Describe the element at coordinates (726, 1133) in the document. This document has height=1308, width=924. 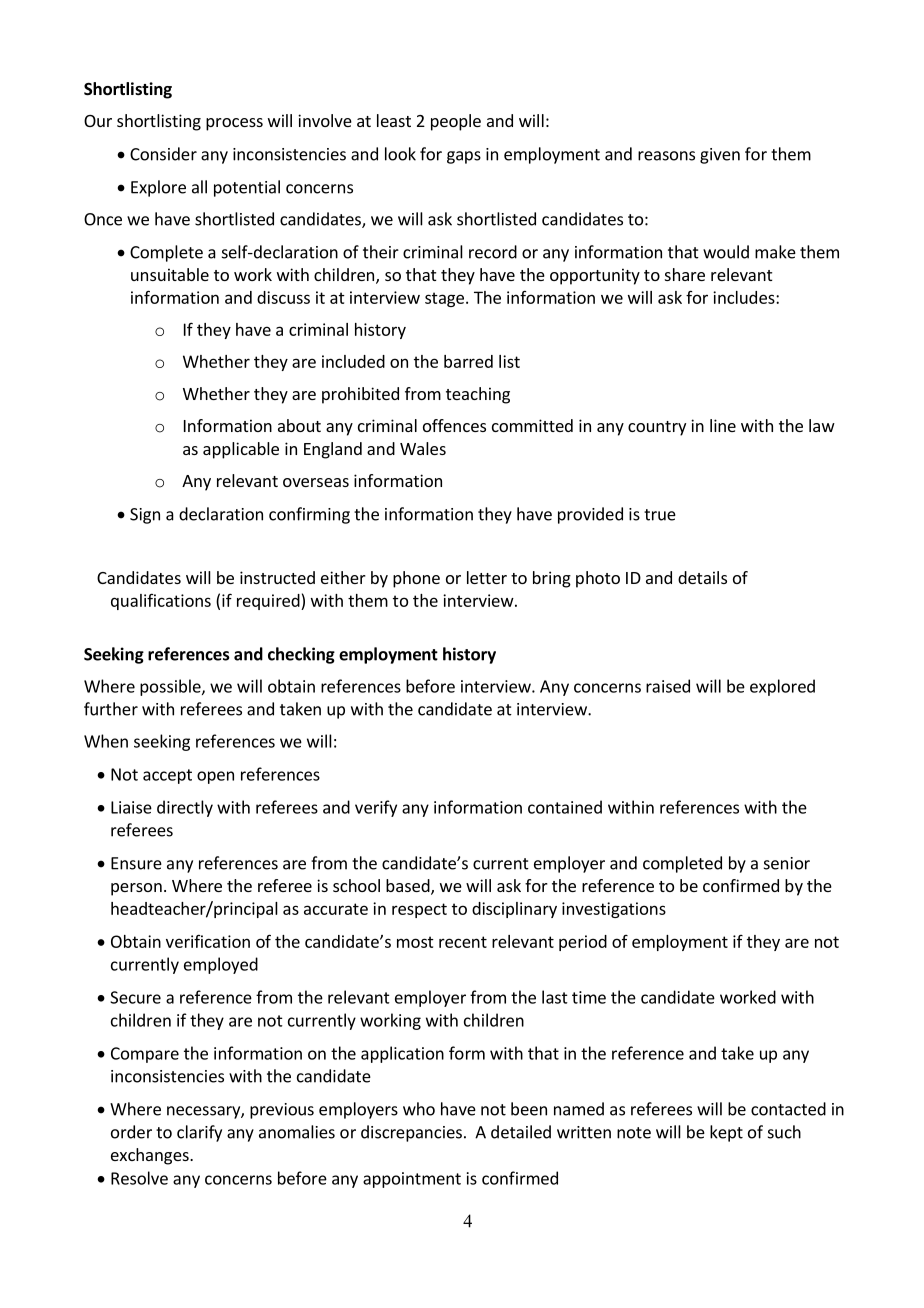
I see `kept` at that location.
